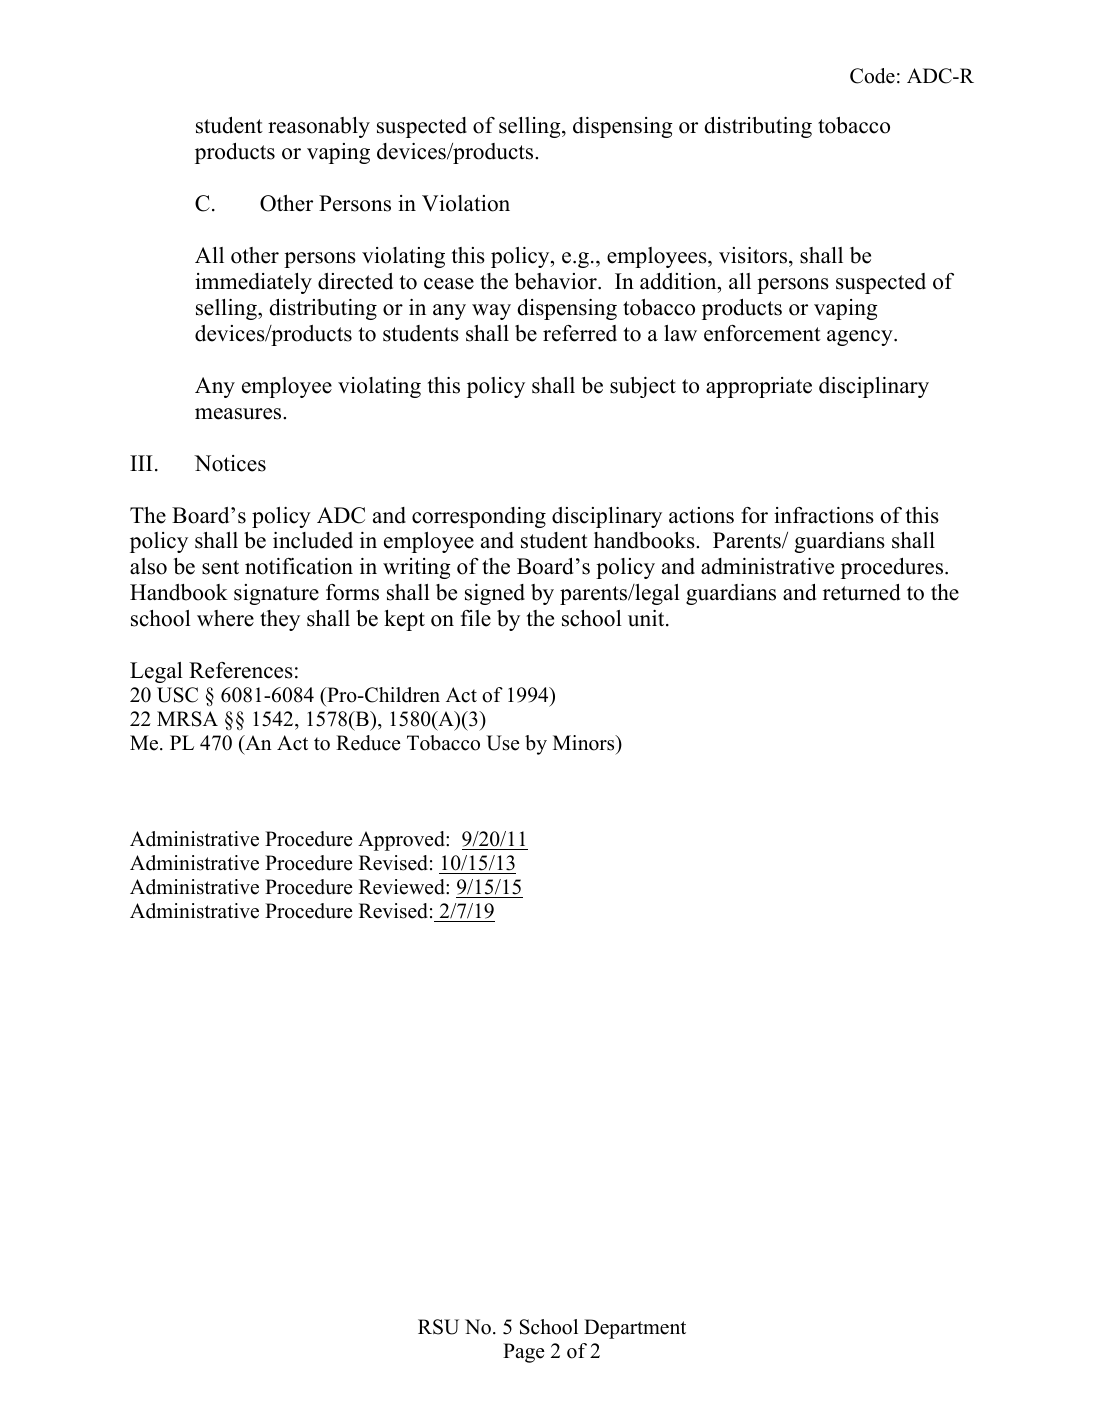  I want to click on Page, so click(524, 1353).
